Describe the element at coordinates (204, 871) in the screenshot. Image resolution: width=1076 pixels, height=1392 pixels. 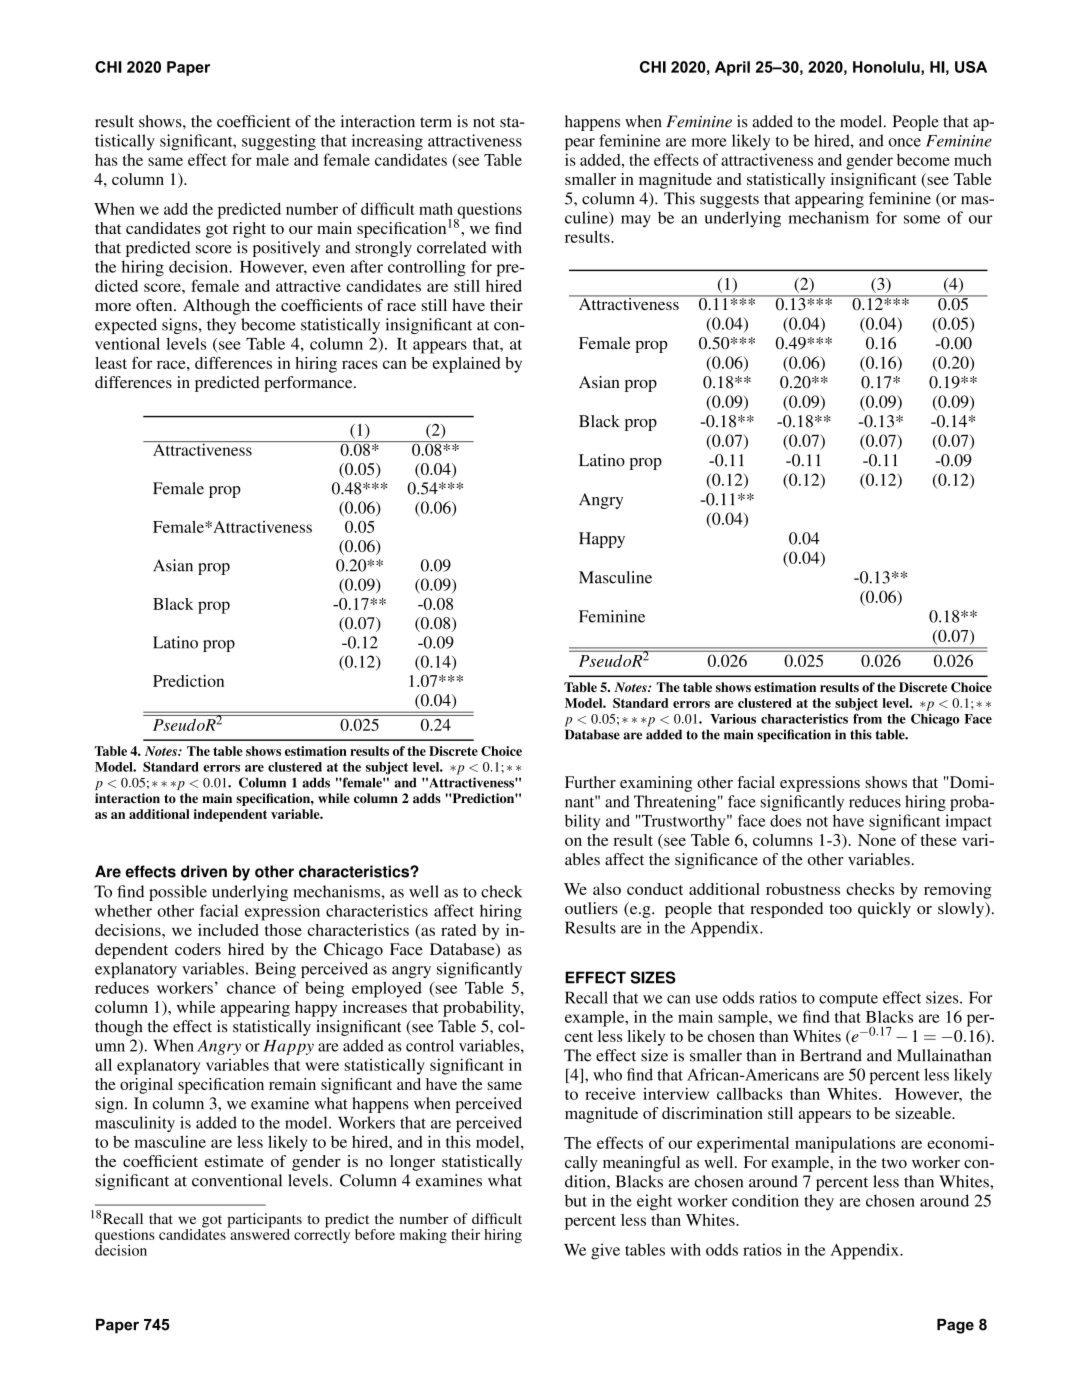
I see `driven` at that location.
